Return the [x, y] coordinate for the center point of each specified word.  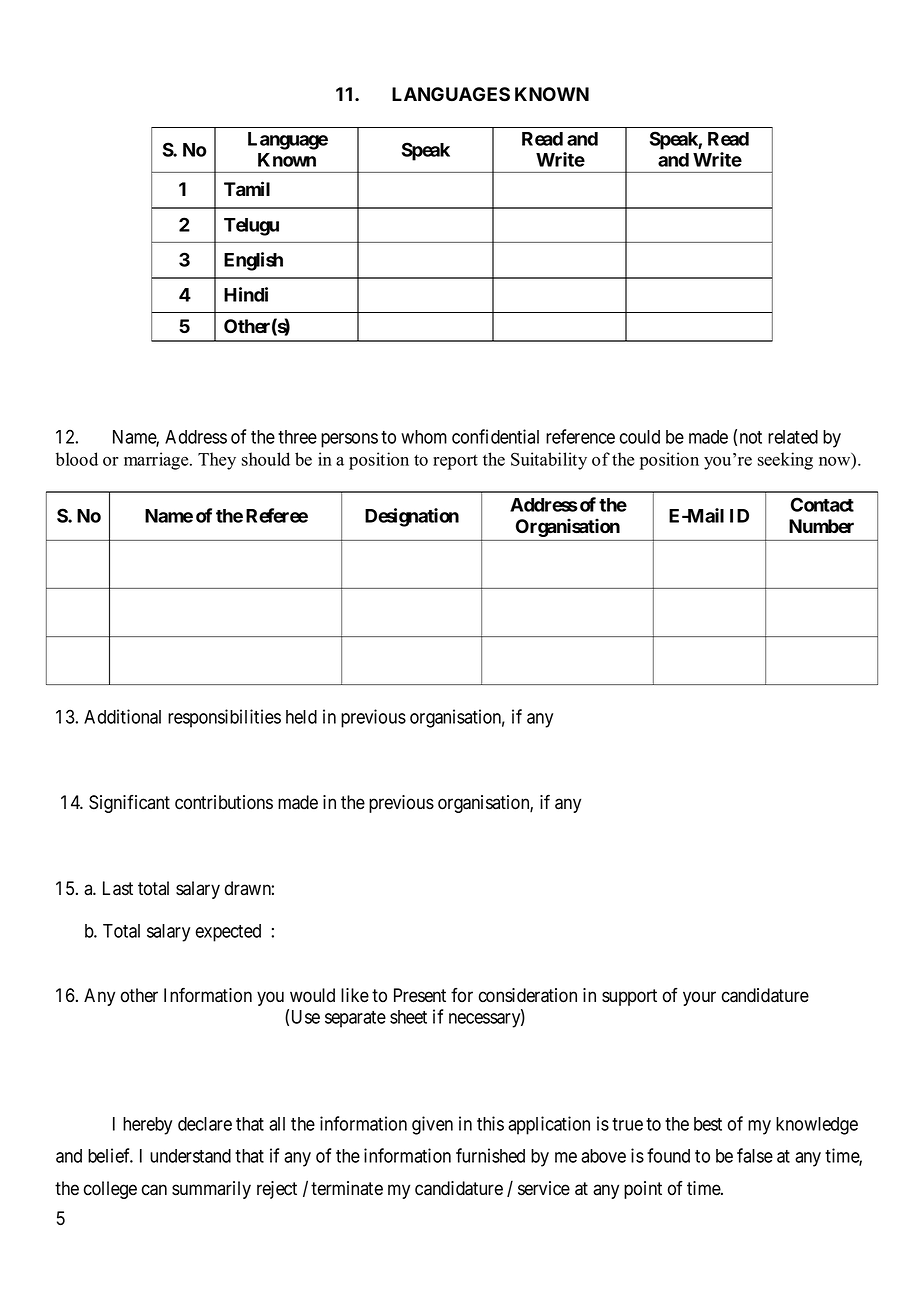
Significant [129, 804]
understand [190, 1156]
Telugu [251, 227]
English [253, 261]
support [629, 997]
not [751, 437]
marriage [157, 461]
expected [228, 933]
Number [821, 526]
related [793, 437]
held [301, 717]
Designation [412, 517]
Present [420, 995]
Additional [122, 716]
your [699, 998]
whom [424, 437]
